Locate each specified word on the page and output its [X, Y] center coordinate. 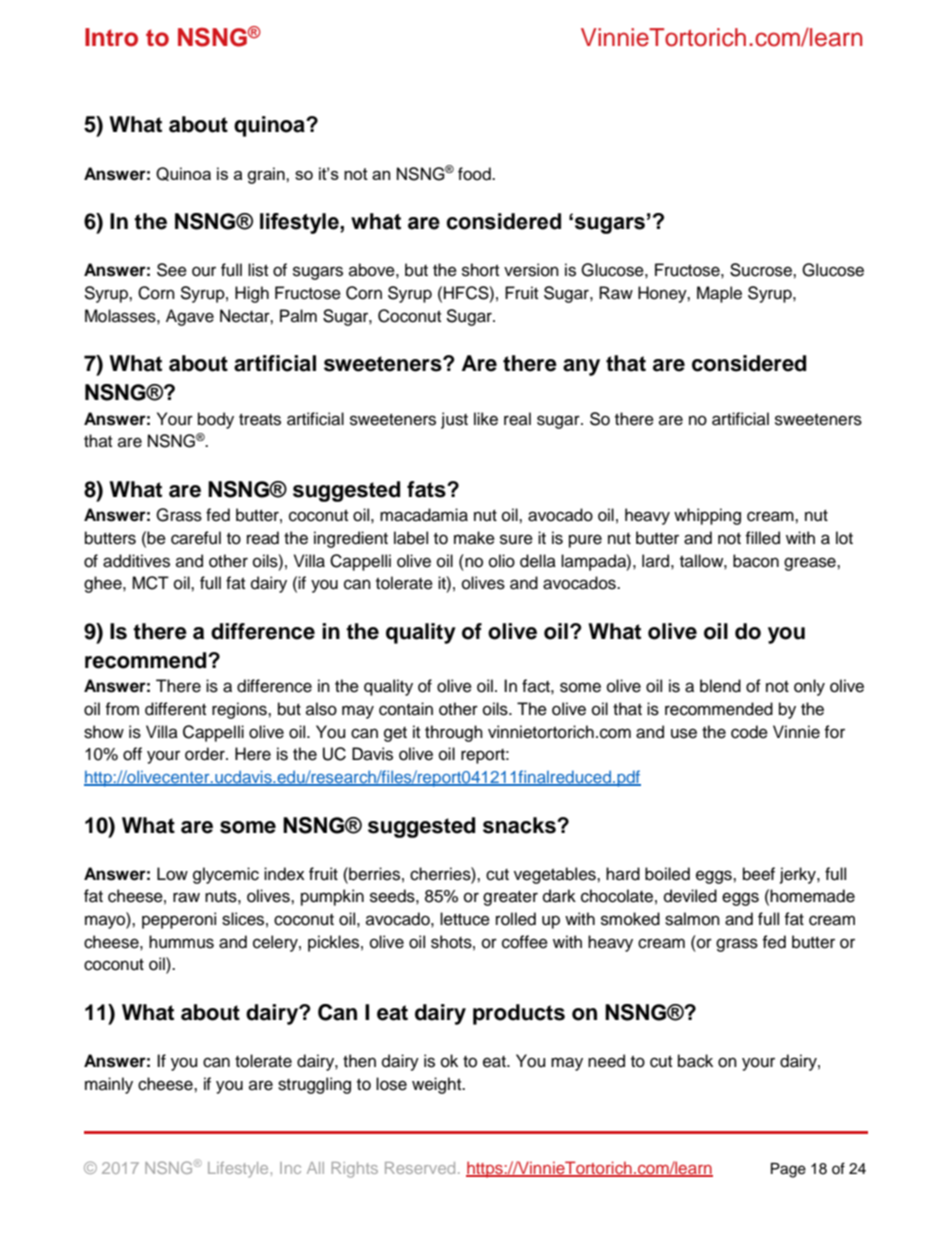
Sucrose [762, 270]
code [749, 732]
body [216, 420]
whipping [707, 516]
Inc [290, 1168]
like [486, 419]
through [454, 733]
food [475, 174]
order [206, 754]
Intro [111, 37]
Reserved [420, 1168]
